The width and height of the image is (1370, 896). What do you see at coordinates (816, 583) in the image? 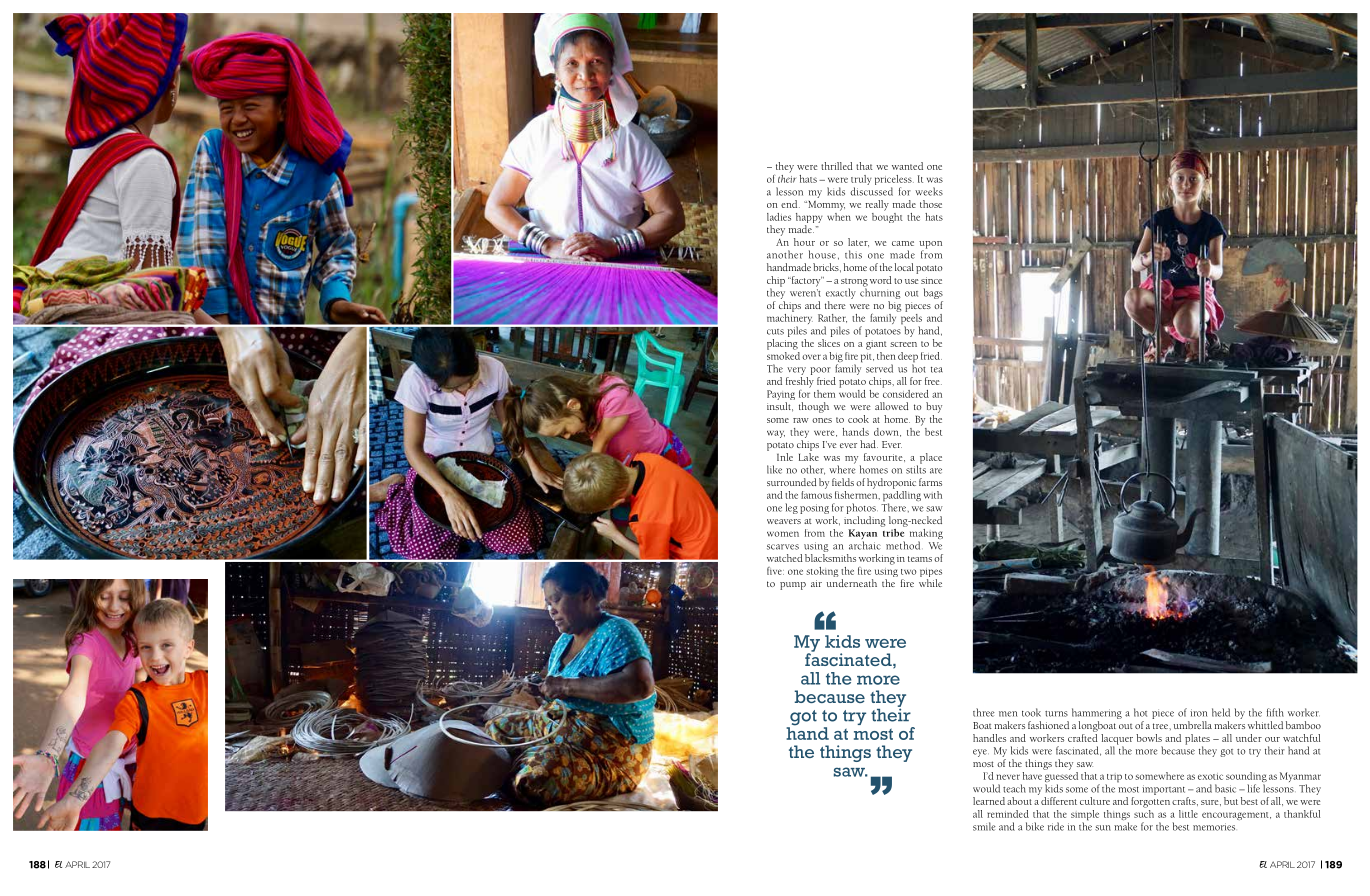
I see `air` at bounding box center [816, 583].
